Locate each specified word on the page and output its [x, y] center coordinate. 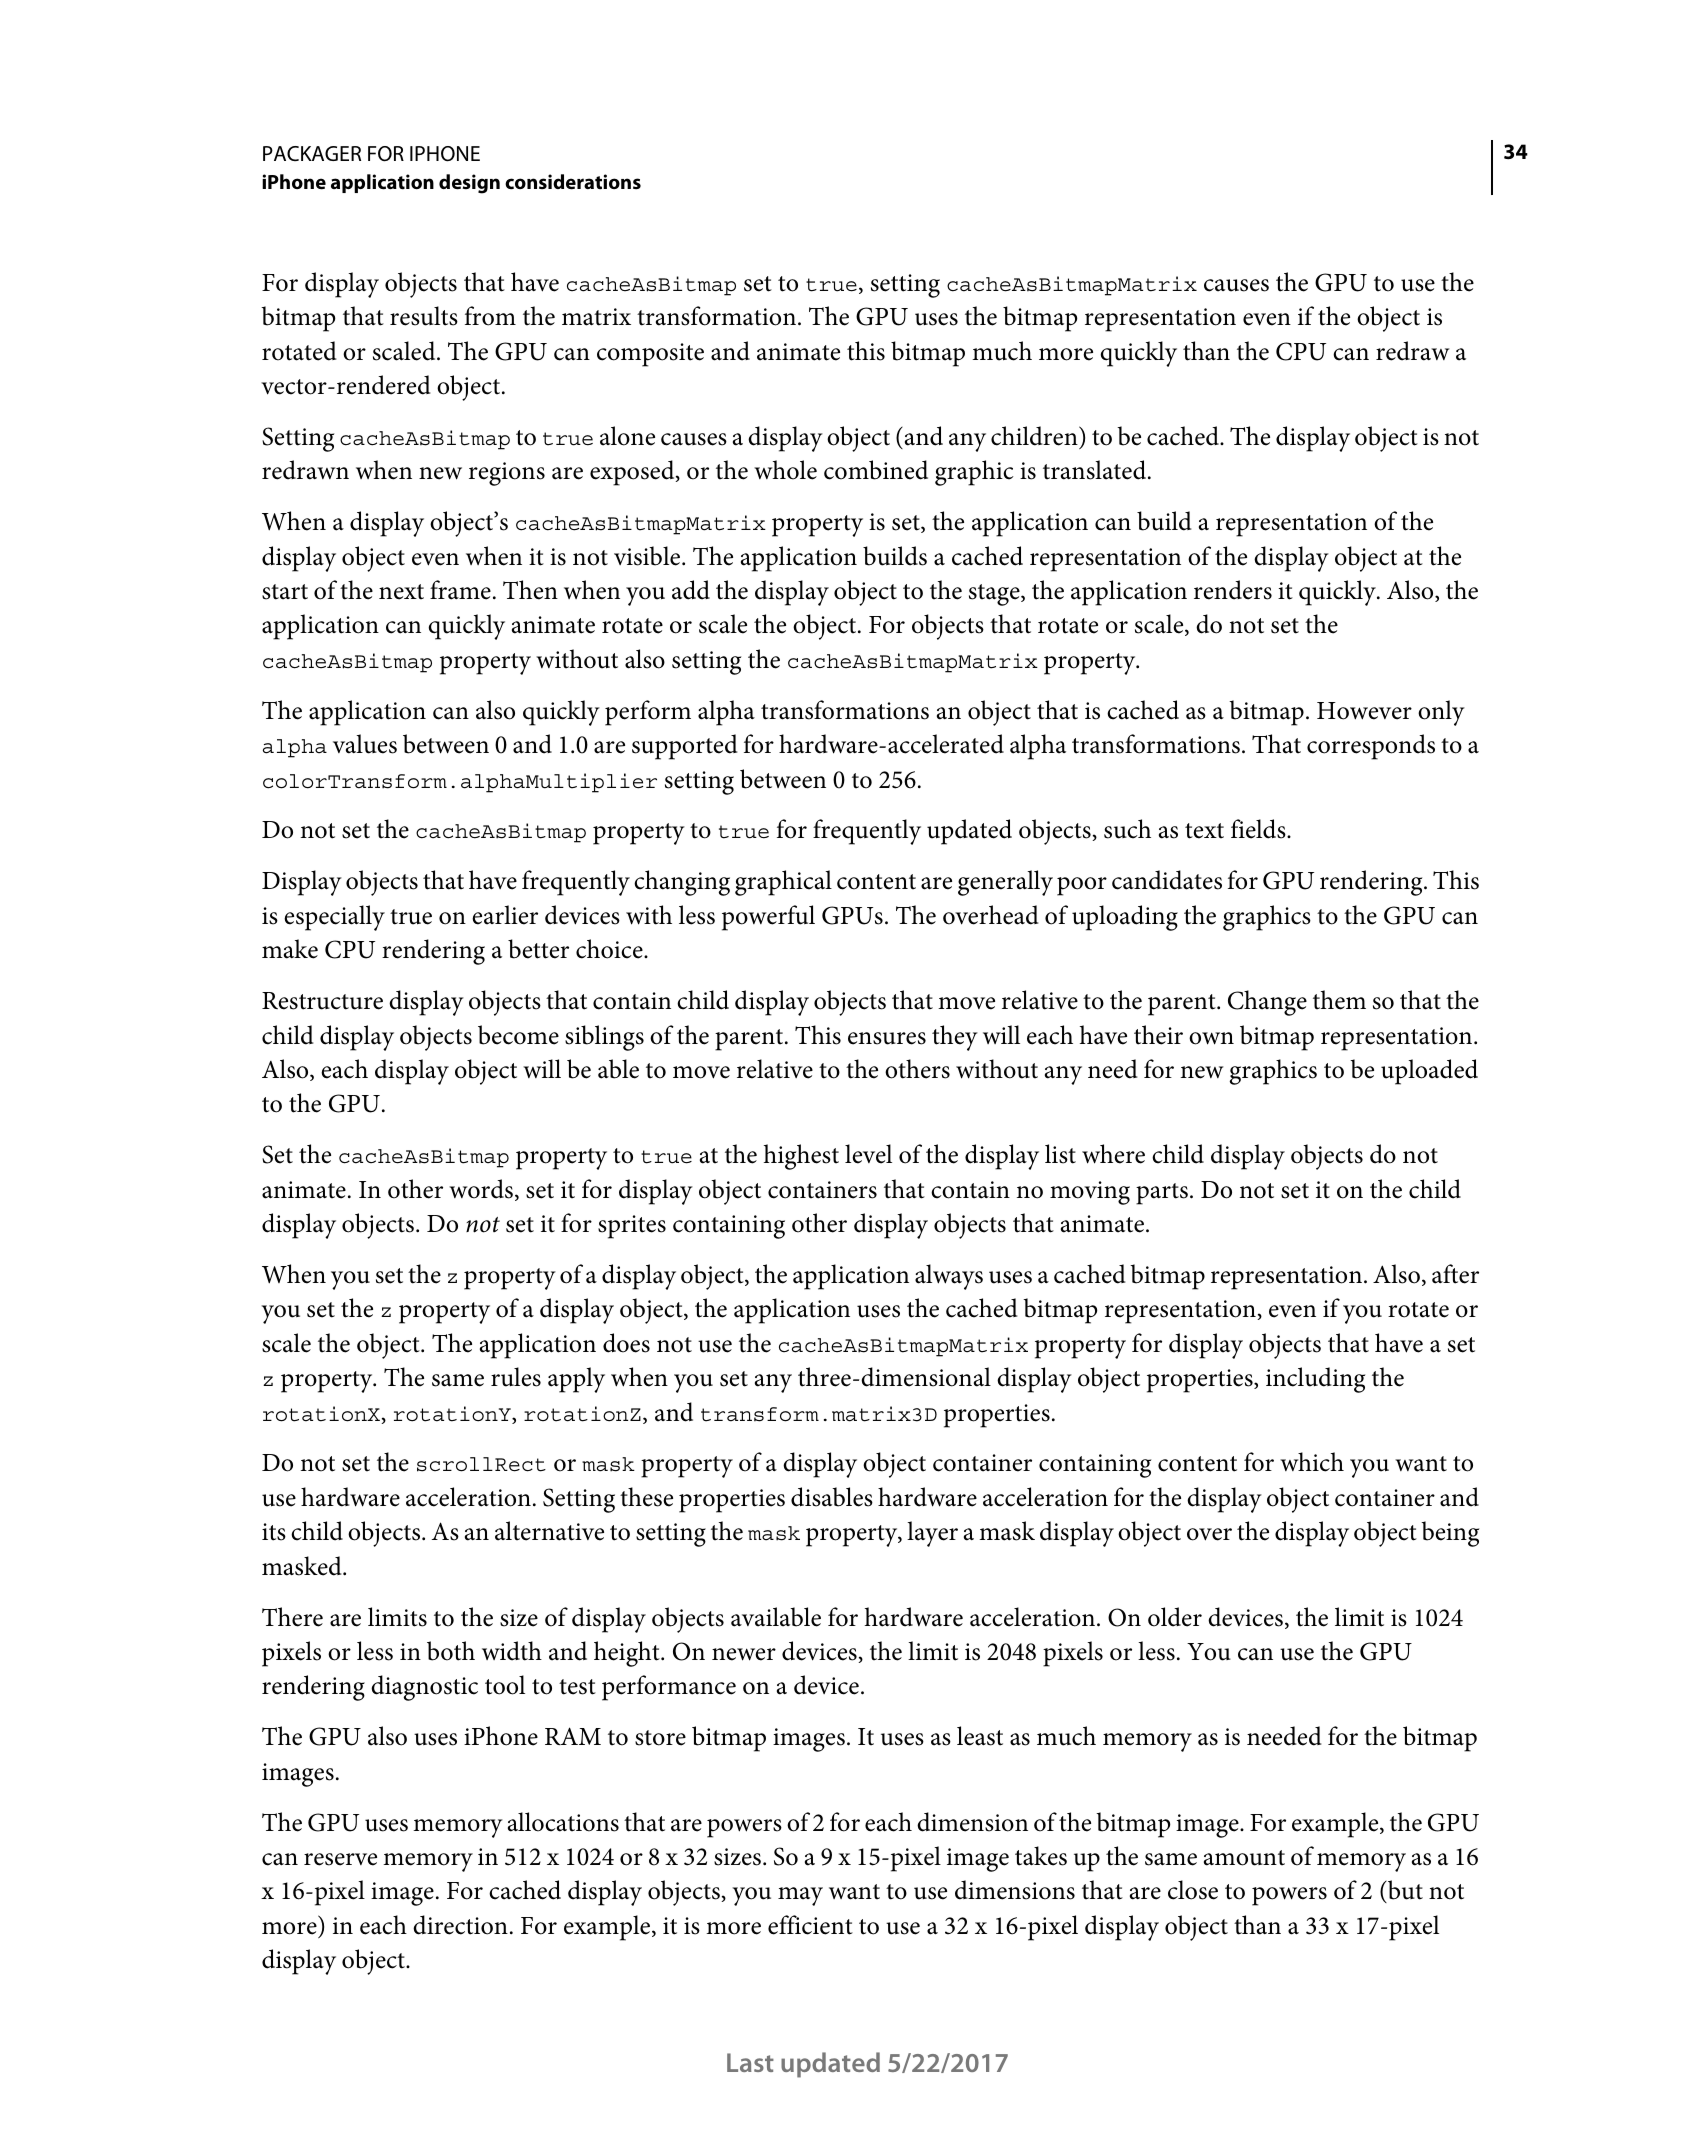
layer [932, 1534]
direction [460, 1925]
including [1315, 1380]
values [365, 744]
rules [516, 1377]
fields [1259, 829]
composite [650, 355]
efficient [810, 1925]
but [1404, 1891]
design [469, 184]
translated [1096, 470]
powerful [768, 918]
